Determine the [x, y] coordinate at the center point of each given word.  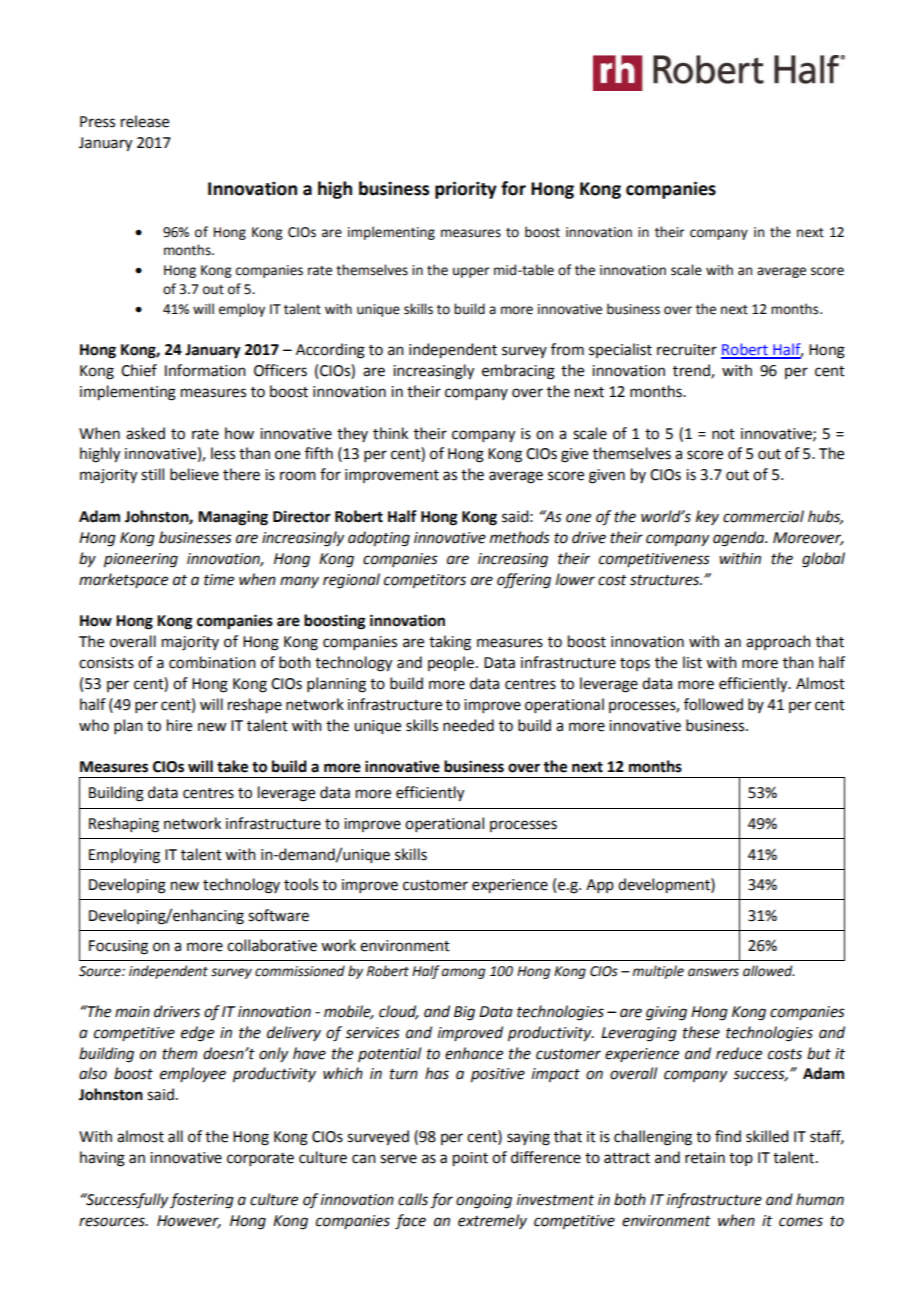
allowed [769, 971]
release [145, 121]
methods [520, 537]
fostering [202, 1201]
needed [468, 725]
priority [466, 190]
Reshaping [124, 825]
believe [194, 474]
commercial [763, 516]
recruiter [687, 350]
